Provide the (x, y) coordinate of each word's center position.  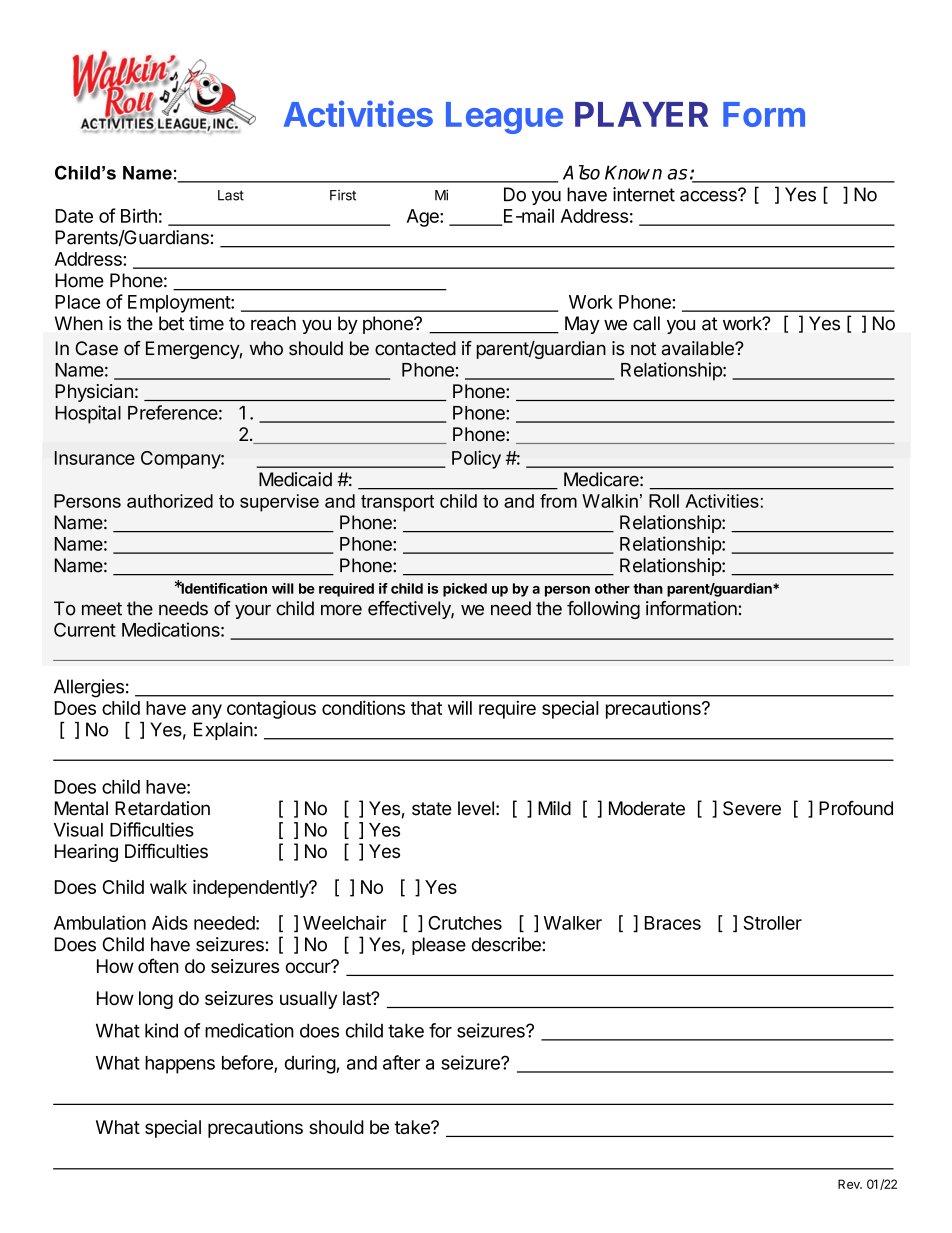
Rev (850, 1184)
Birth (139, 215)
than (648, 588)
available (698, 348)
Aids (170, 922)
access (709, 195)
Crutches (465, 923)
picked (465, 590)
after (401, 1062)
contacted (415, 348)
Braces (673, 923)
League (504, 118)
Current (85, 630)
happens (180, 1065)
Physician (94, 393)
